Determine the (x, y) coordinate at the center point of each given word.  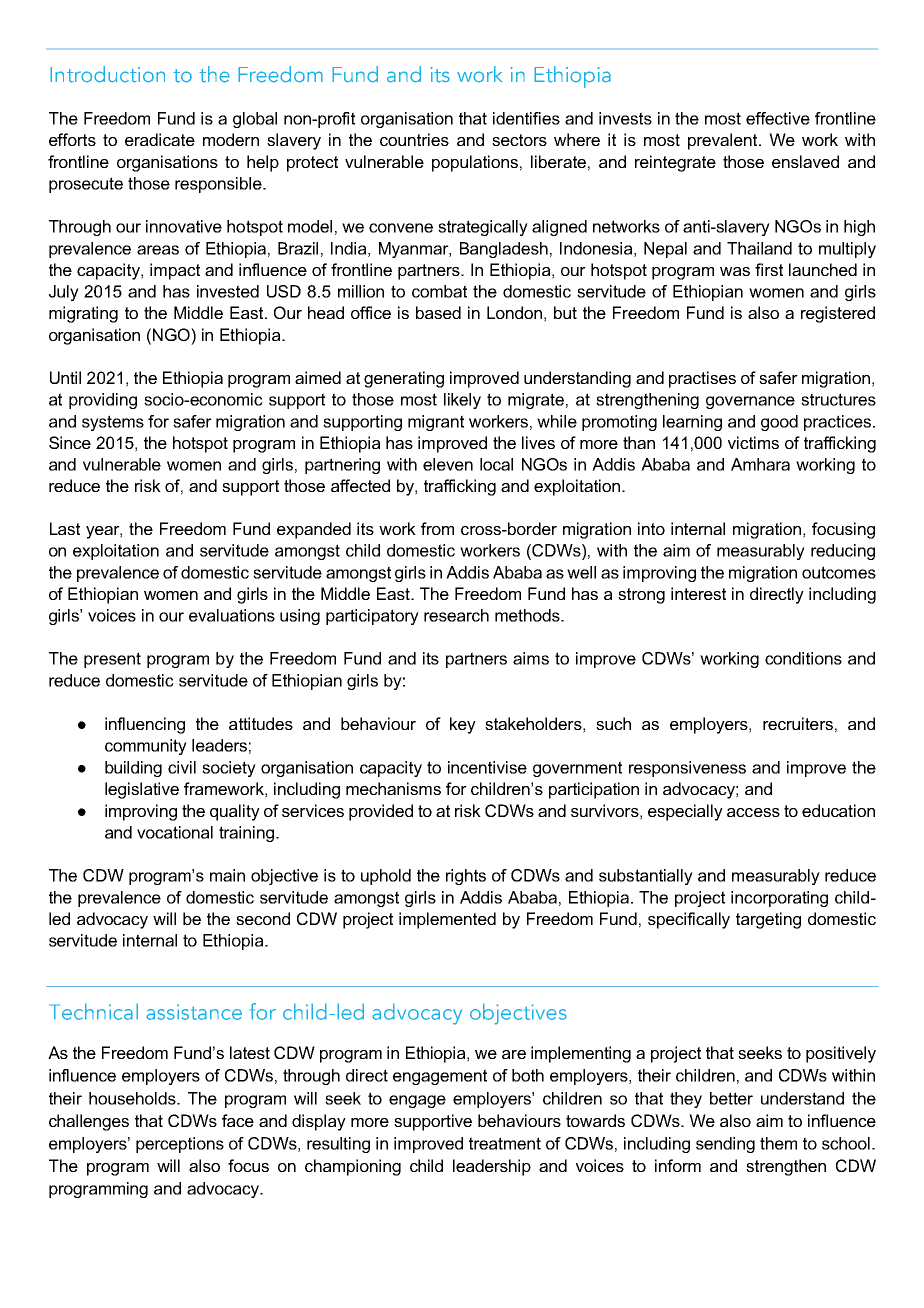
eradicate (160, 139)
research (456, 615)
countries (414, 139)
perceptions (180, 1145)
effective (778, 118)
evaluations (232, 615)
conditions (803, 658)
